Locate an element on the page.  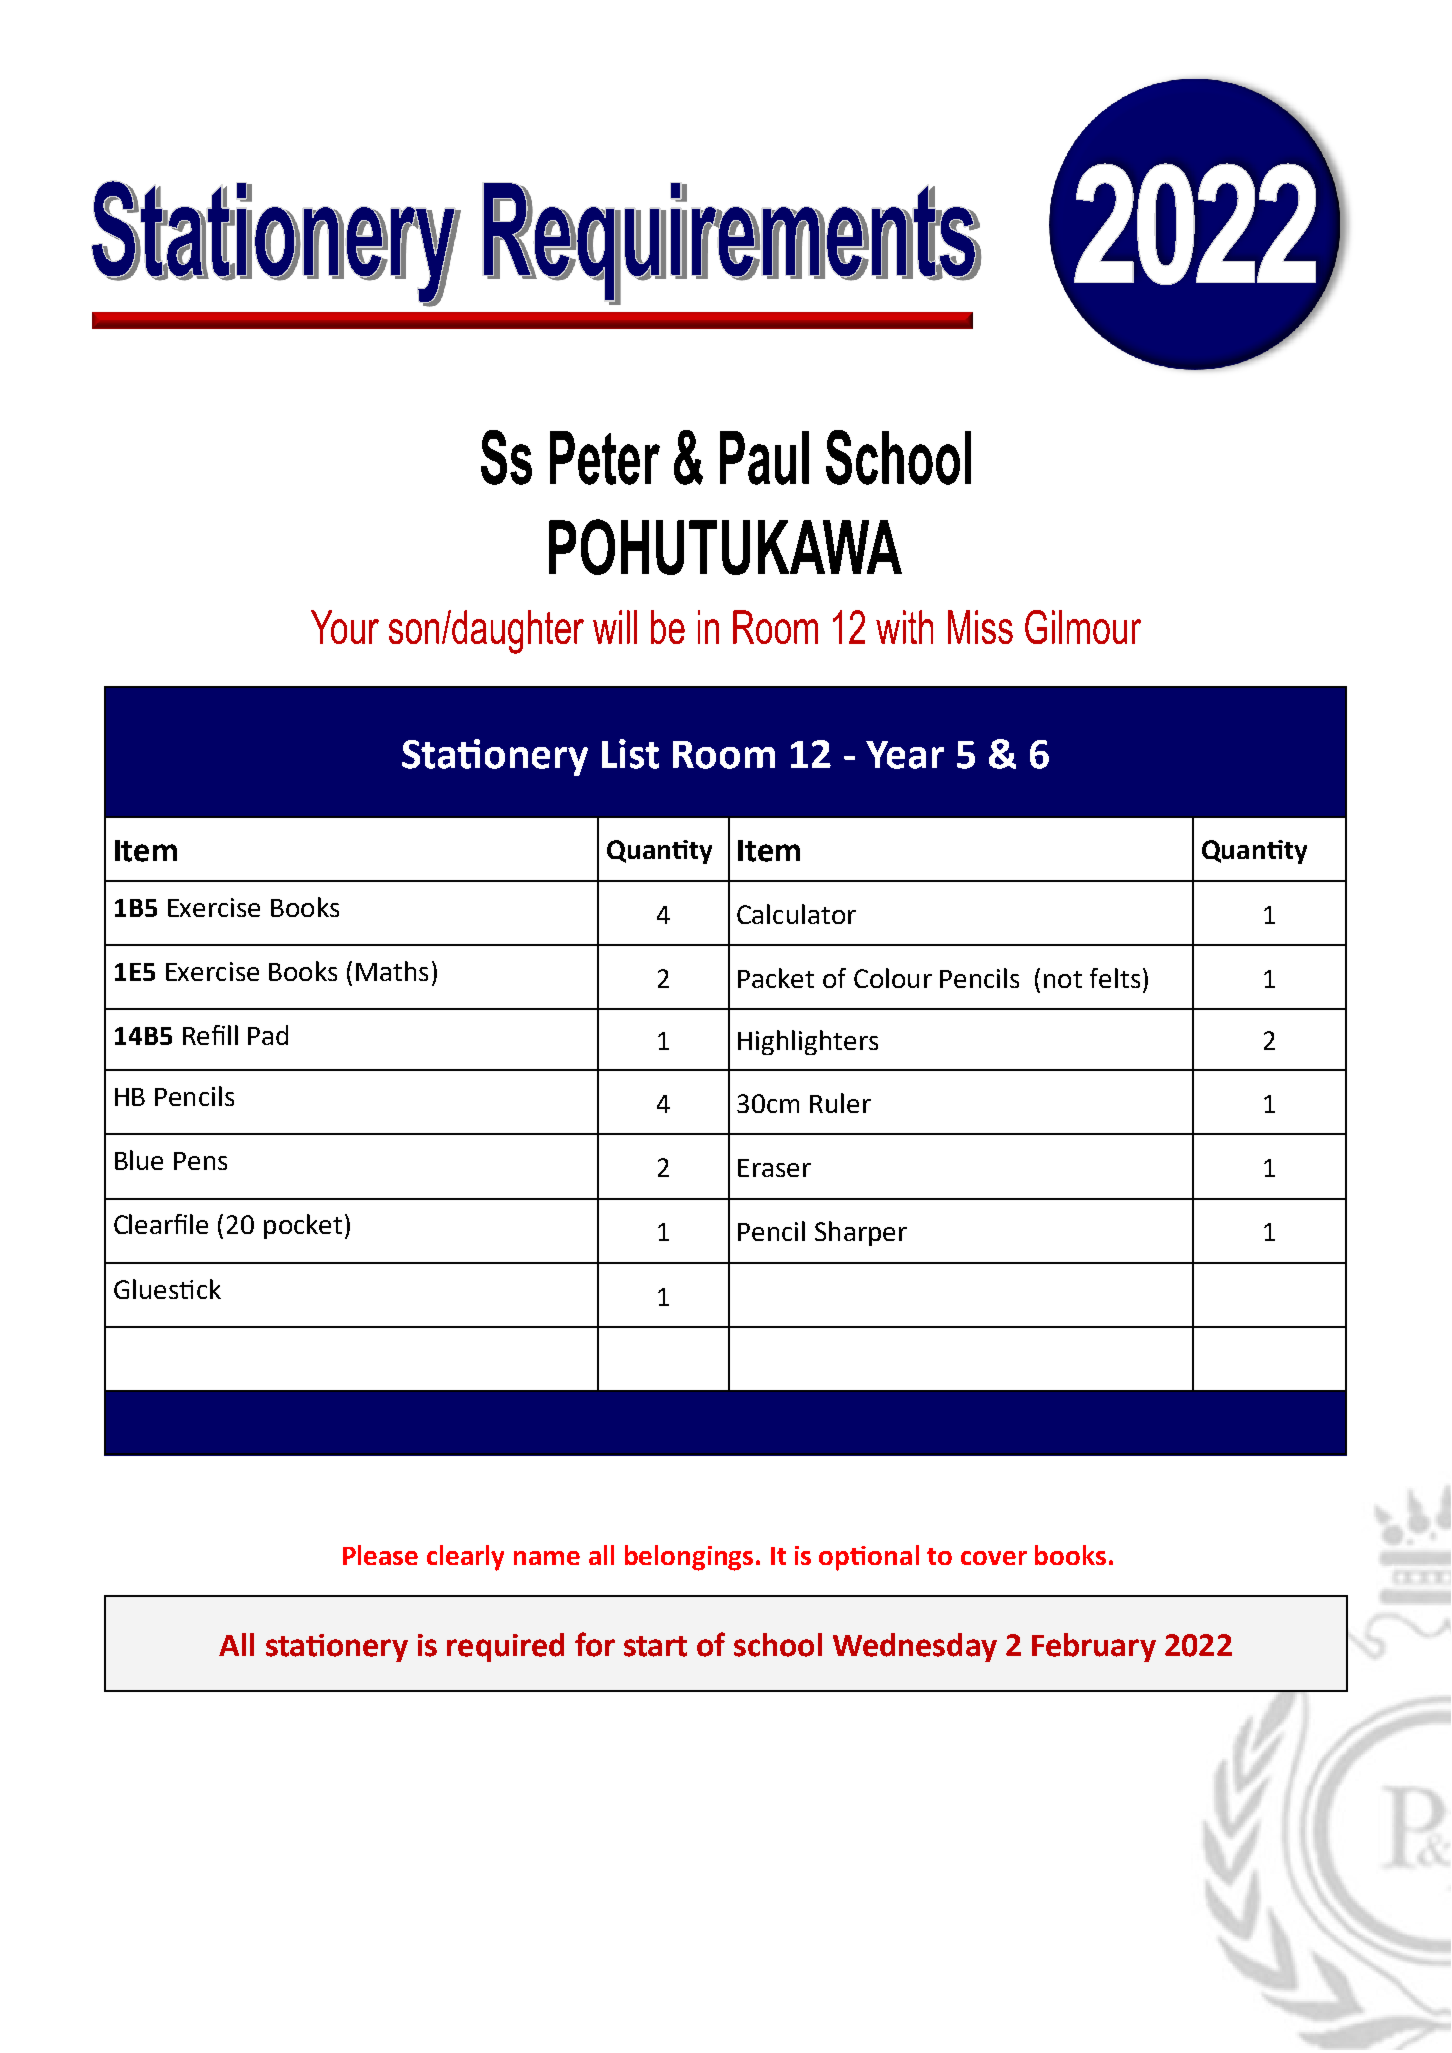
not is located at coordinates (1063, 979).
